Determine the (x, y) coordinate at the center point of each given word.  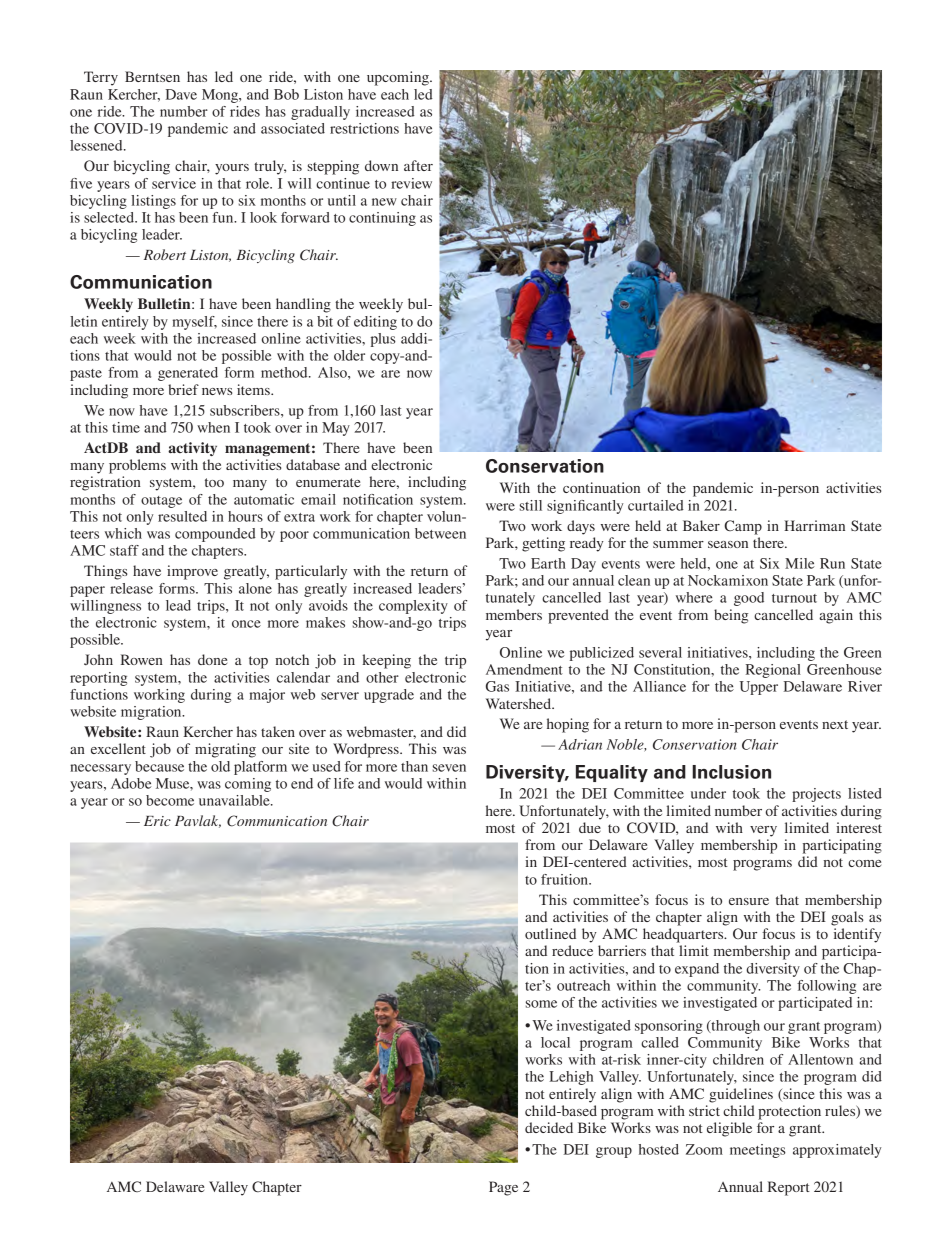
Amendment (524, 669)
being (731, 616)
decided (549, 1127)
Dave (181, 94)
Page (503, 1188)
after (418, 165)
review (411, 183)
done (212, 659)
